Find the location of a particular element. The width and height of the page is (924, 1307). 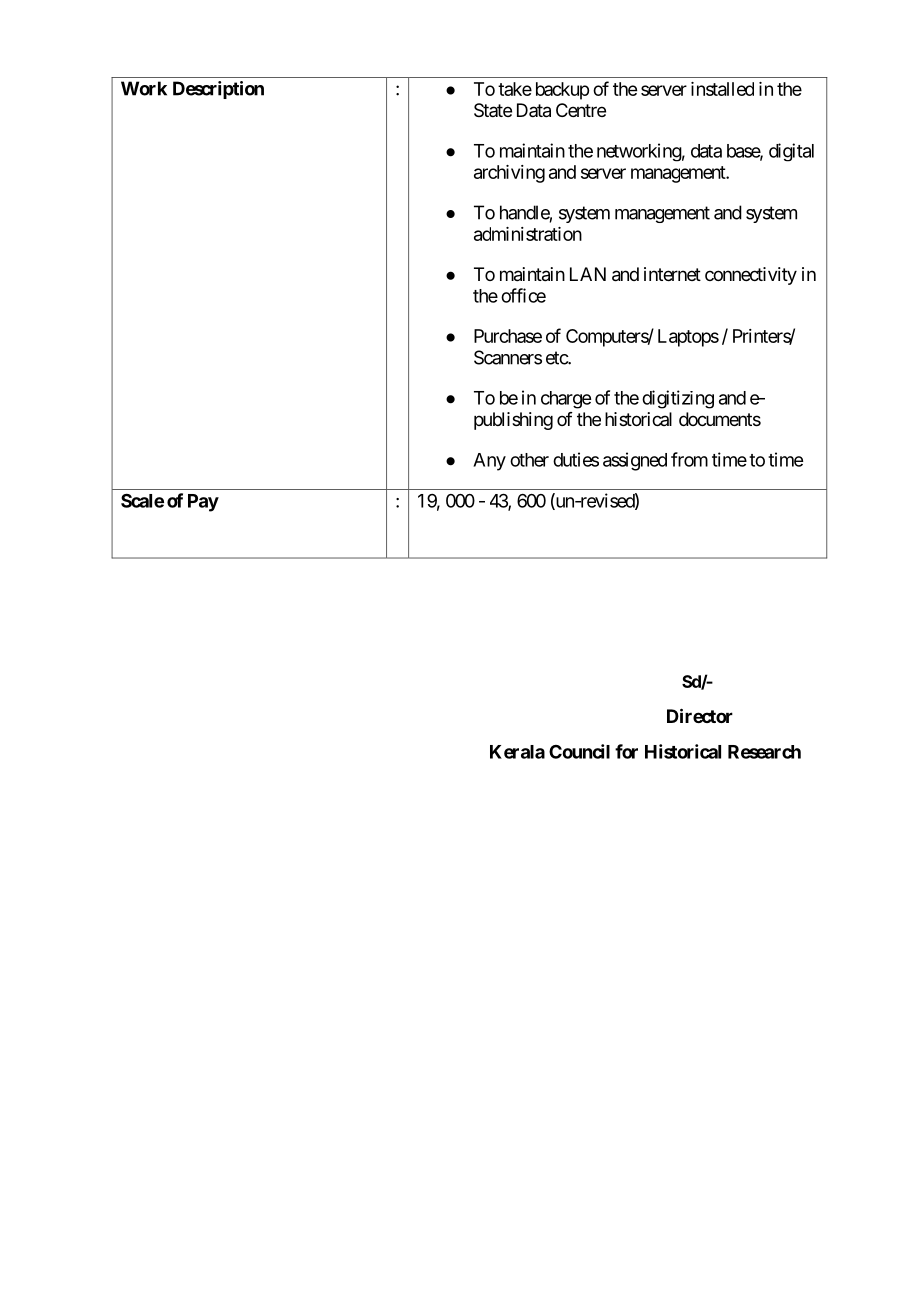

Kerala is located at coordinates (517, 752).
